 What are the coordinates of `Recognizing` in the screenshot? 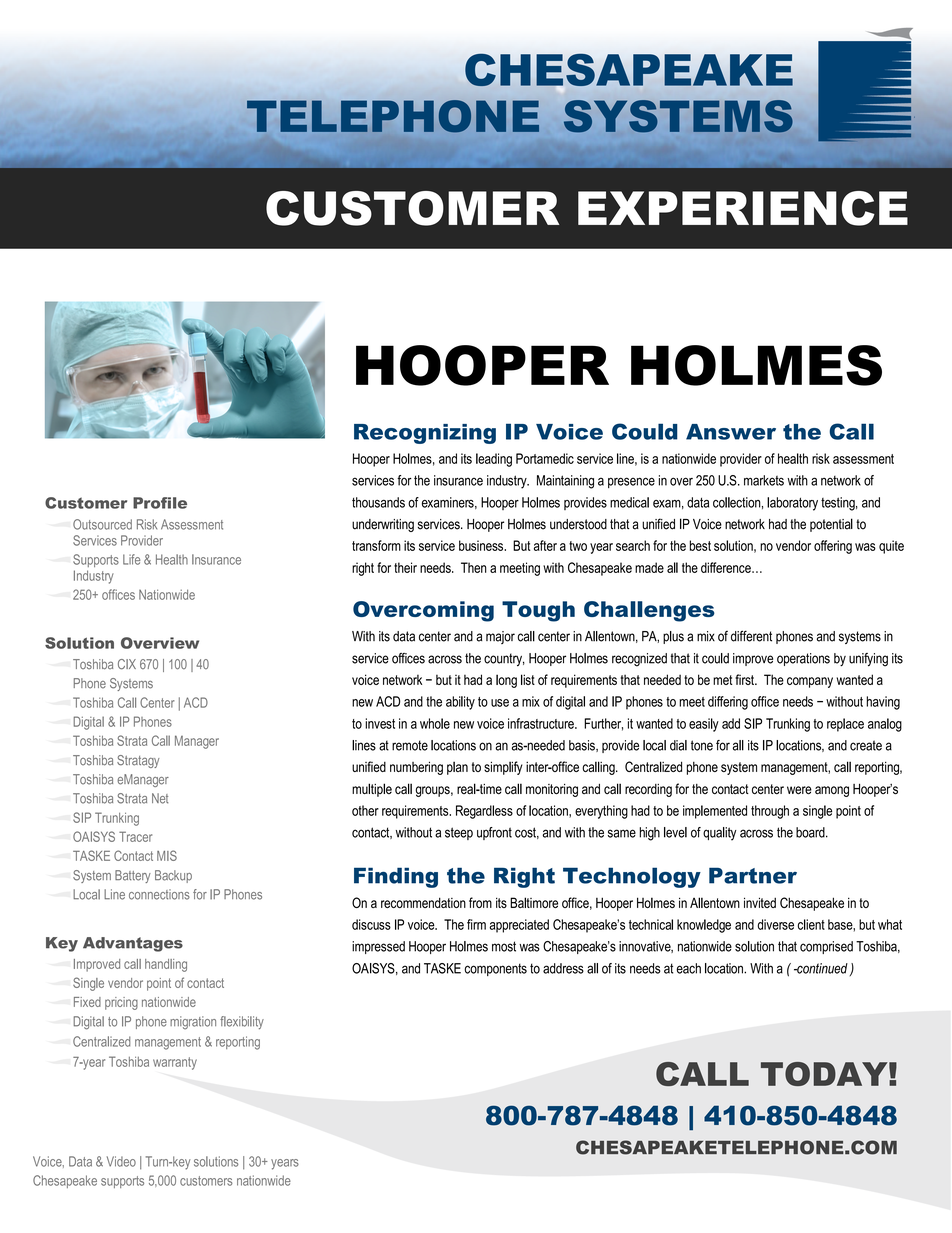 It's located at (425, 434).
